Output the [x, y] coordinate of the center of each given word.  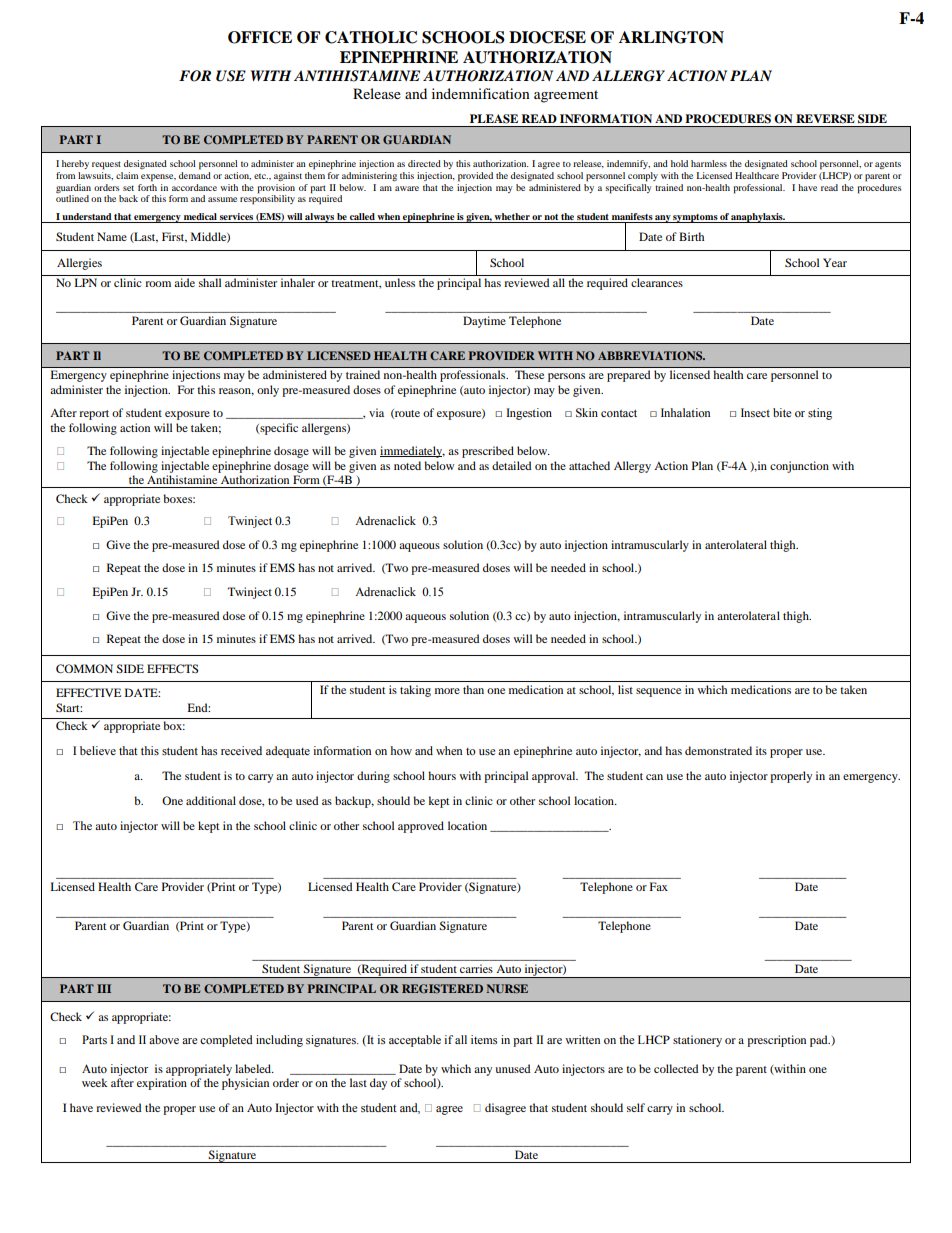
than [473, 689]
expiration [162, 1084]
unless [400, 282]
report [94, 415]
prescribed [488, 452]
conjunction [799, 467]
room [158, 284]
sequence [658, 692]
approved [421, 827]
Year [835, 262]
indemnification [481, 93]
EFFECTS [173, 668]
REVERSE [825, 118]
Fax [659, 886]
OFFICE [260, 37]
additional [211, 800]
